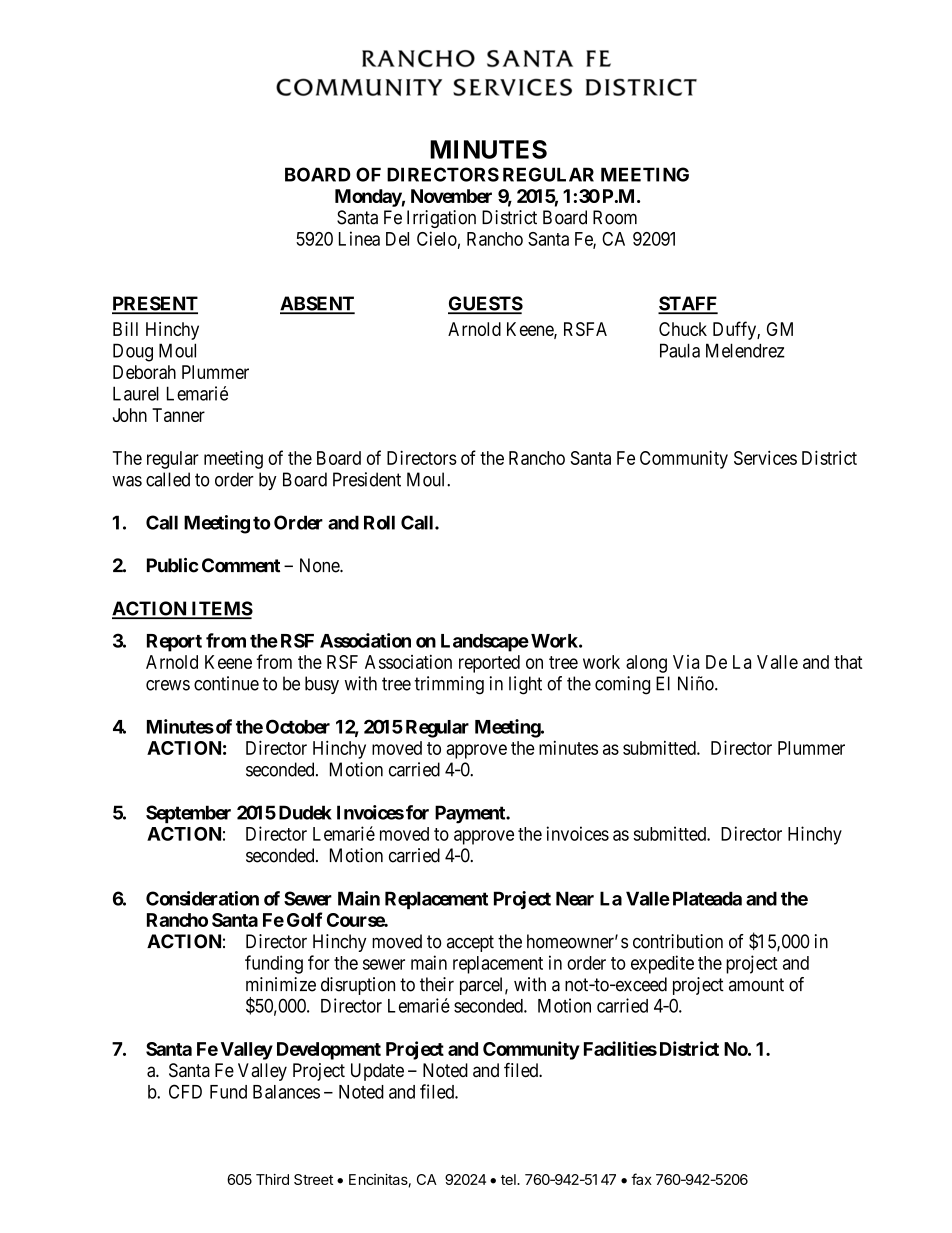  Describe the element at coordinates (155, 304) in the document. I see `PRESENT` at that location.
